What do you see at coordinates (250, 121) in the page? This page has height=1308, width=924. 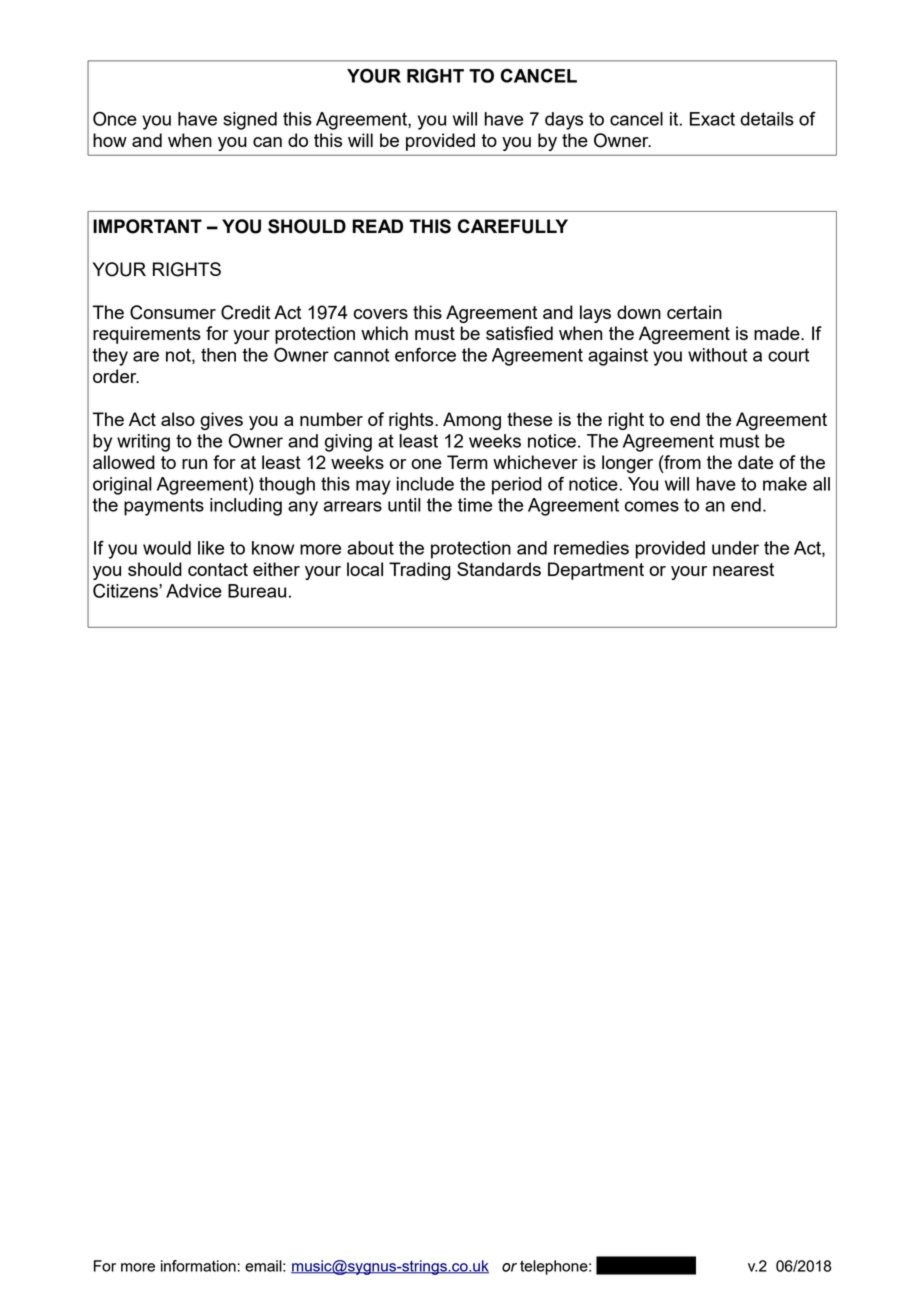 I see `signed` at bounding box center [250, 121].
